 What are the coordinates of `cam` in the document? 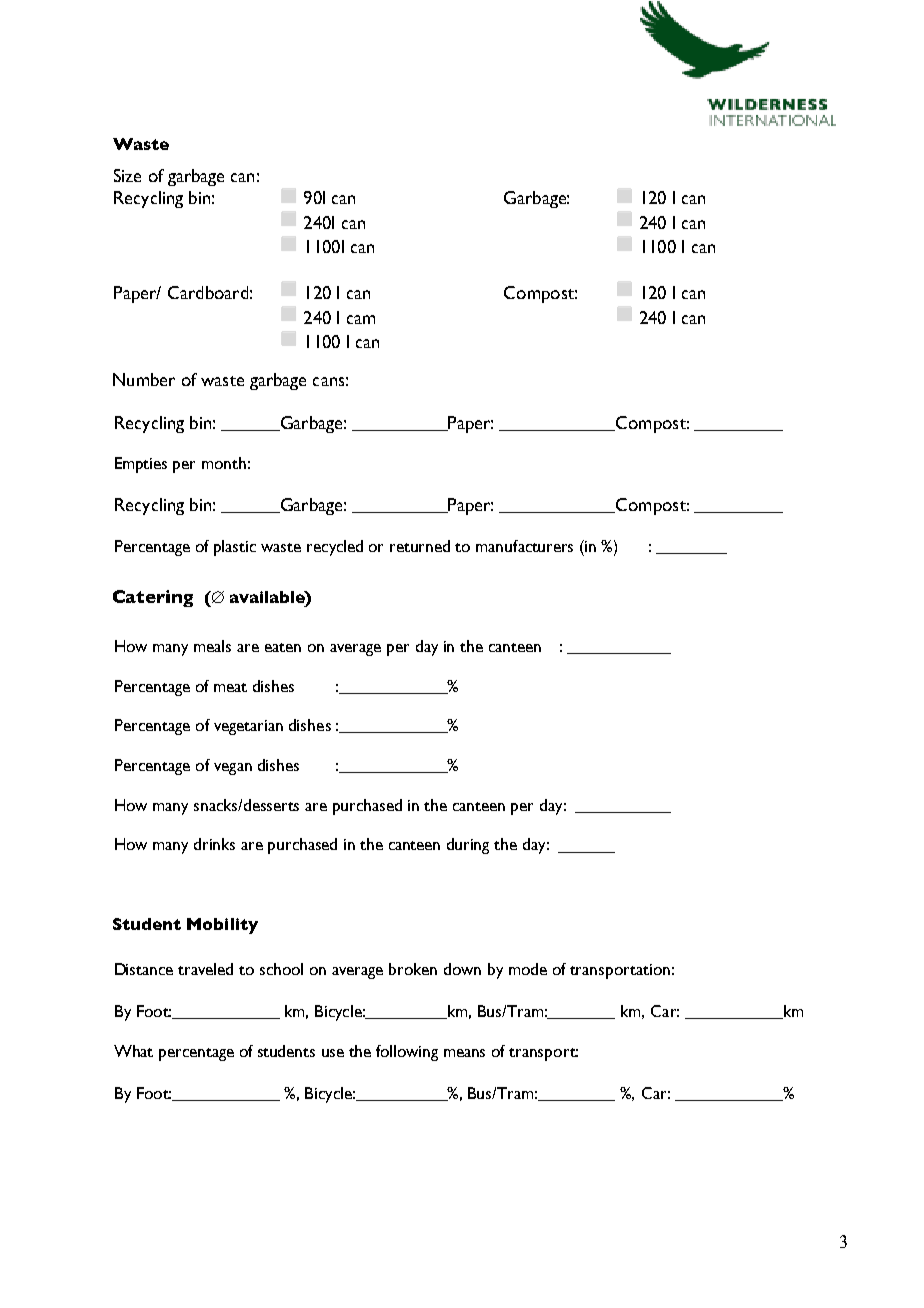 It's located at (361, 319).
